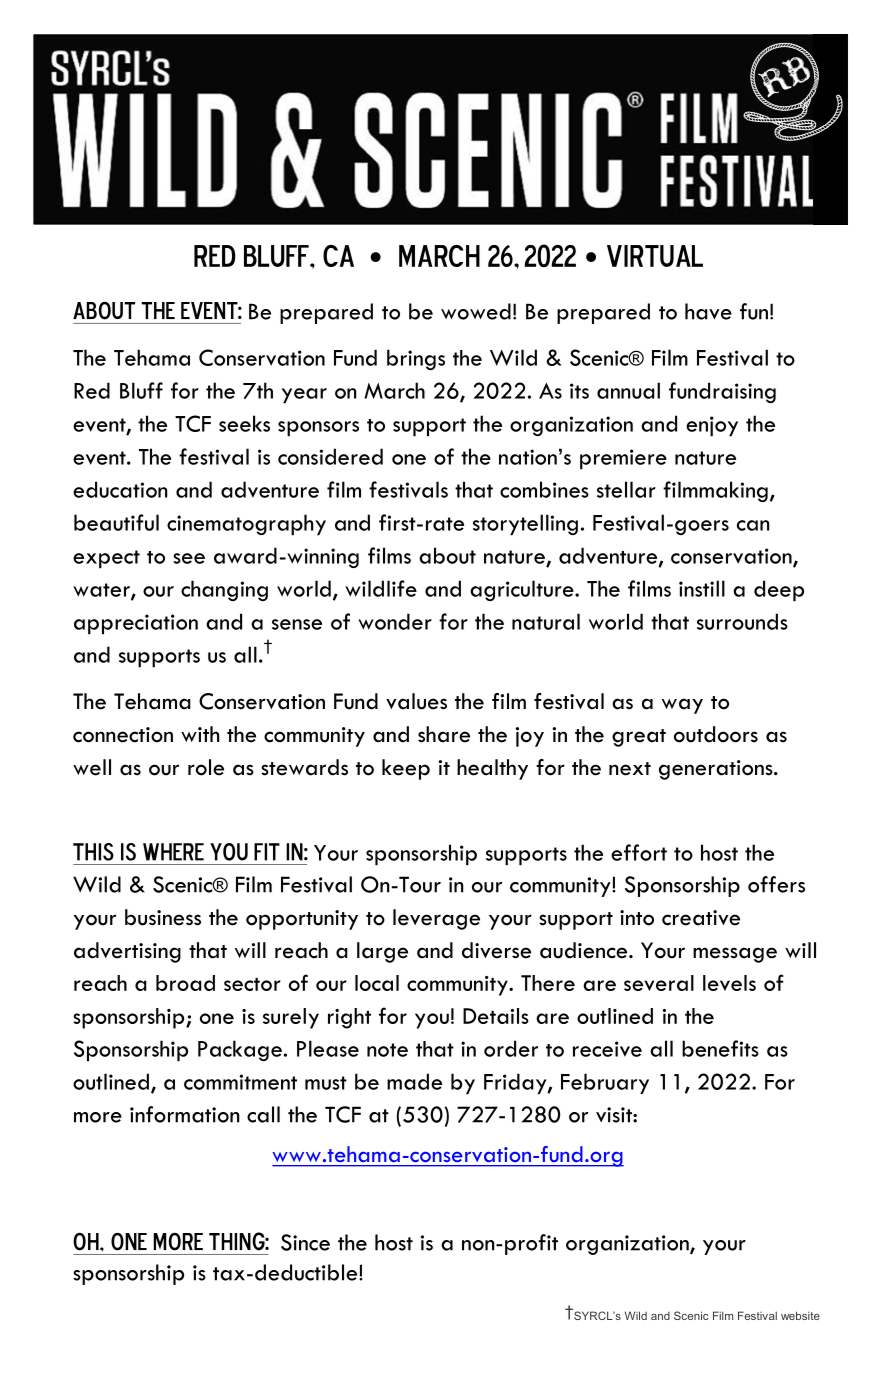  I want to click on information, so click(184, 1114).
